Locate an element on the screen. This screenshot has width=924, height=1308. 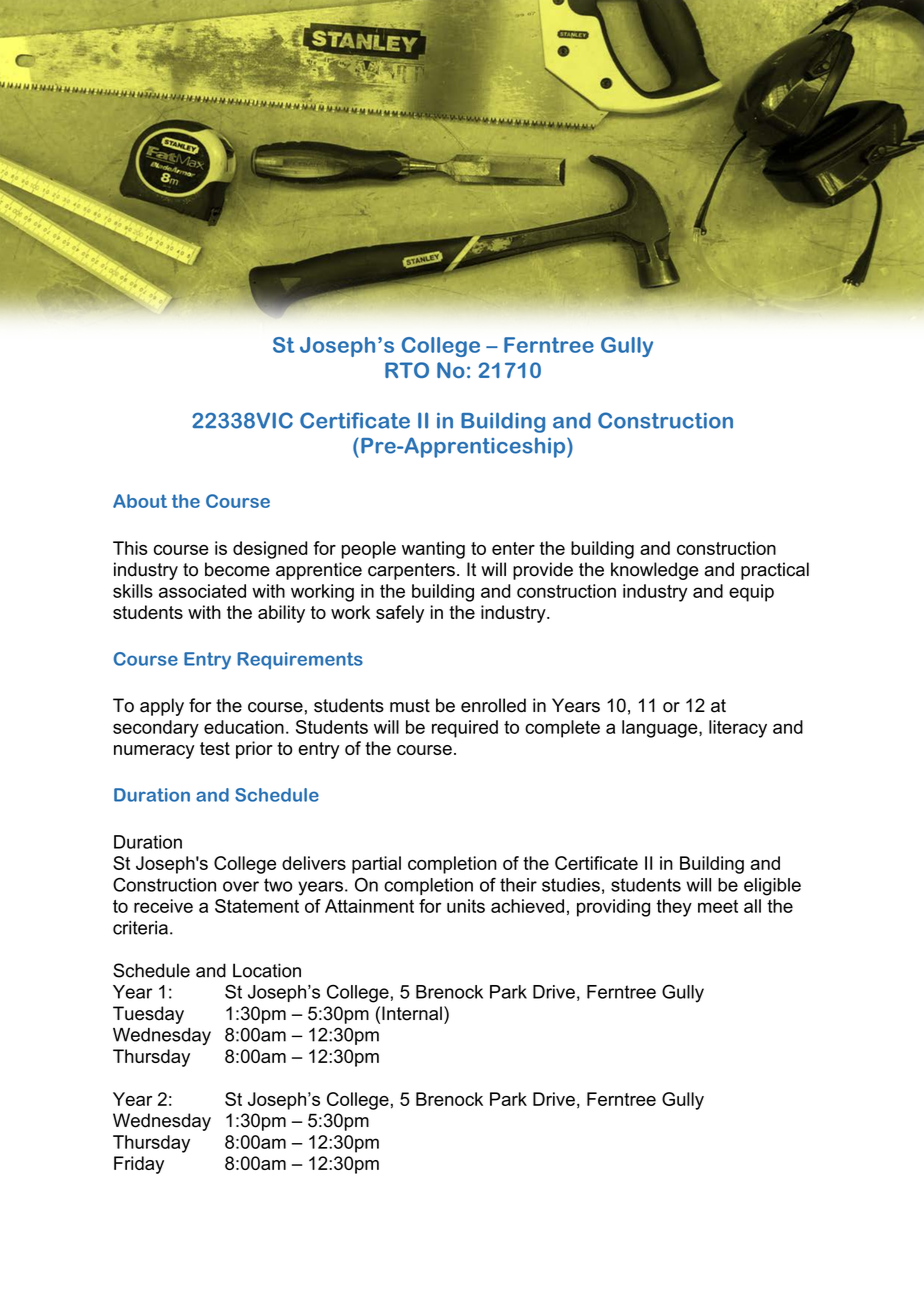
required is located at coordinates (465, 729).
